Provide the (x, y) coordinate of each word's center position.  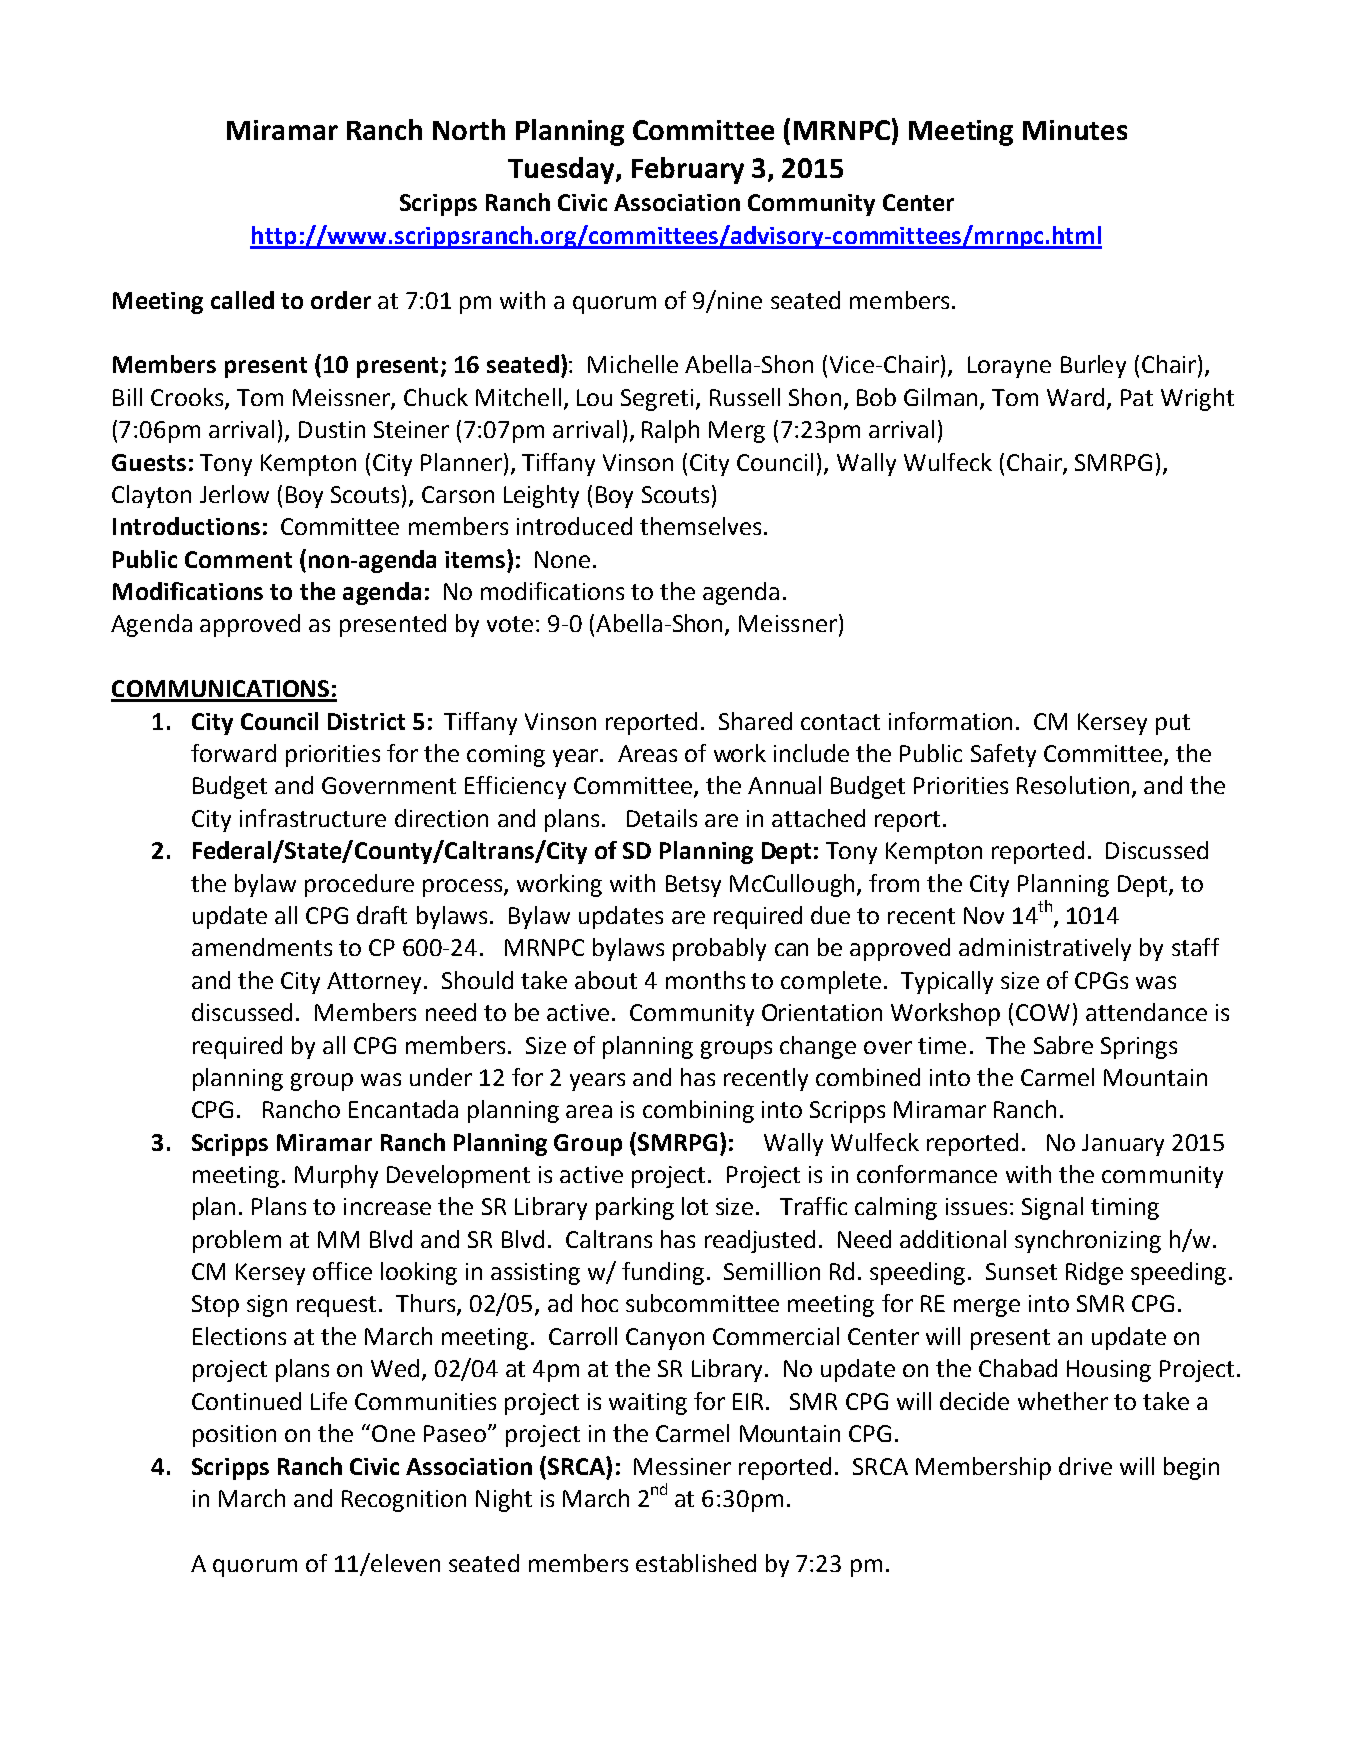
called (242, 300)
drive (1085, 1466)
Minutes (1075, 130)
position (234, 1436)
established (696, 1563)
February (688, 170)
